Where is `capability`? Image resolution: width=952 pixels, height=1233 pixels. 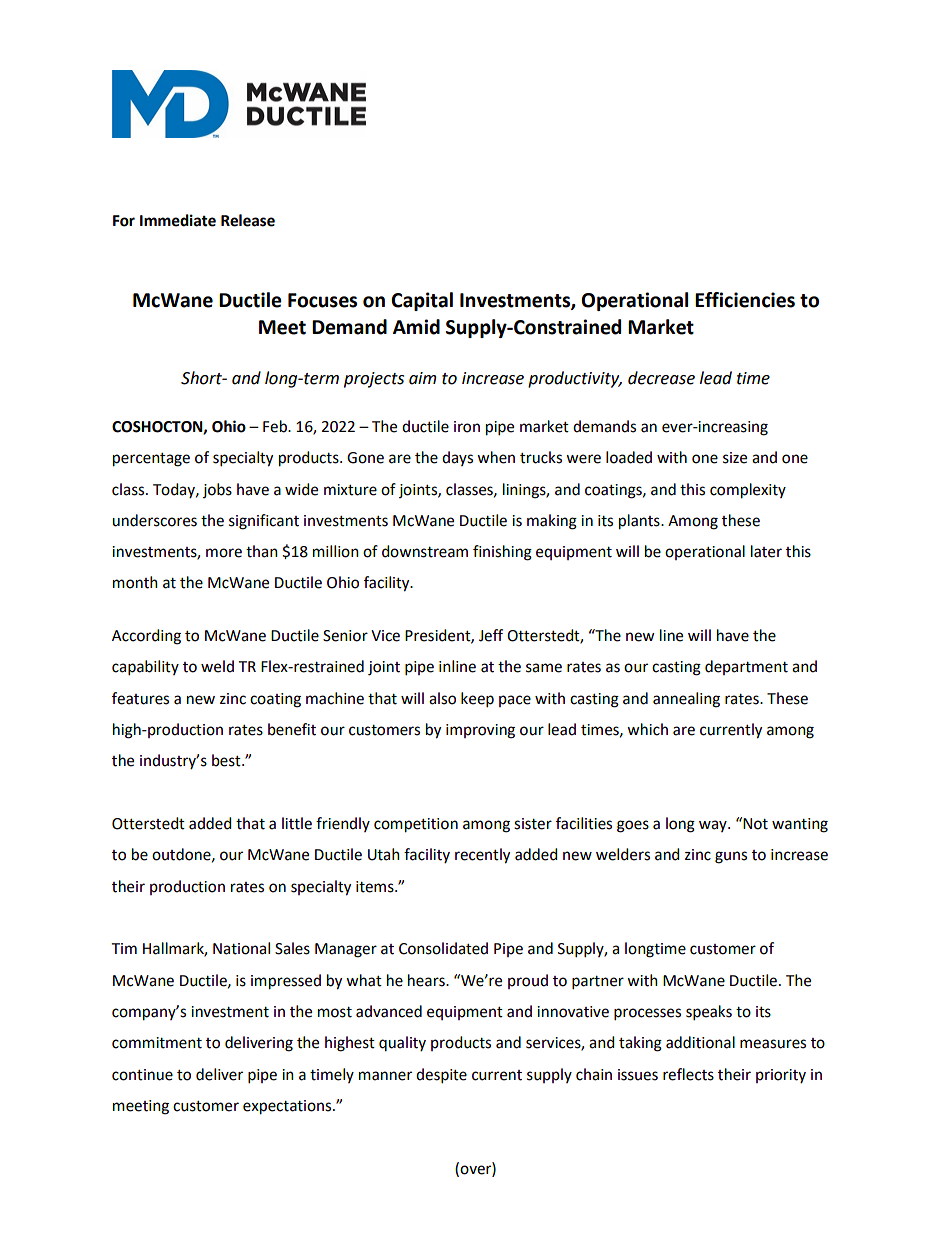 capability is located at coordinates (145, 668).
